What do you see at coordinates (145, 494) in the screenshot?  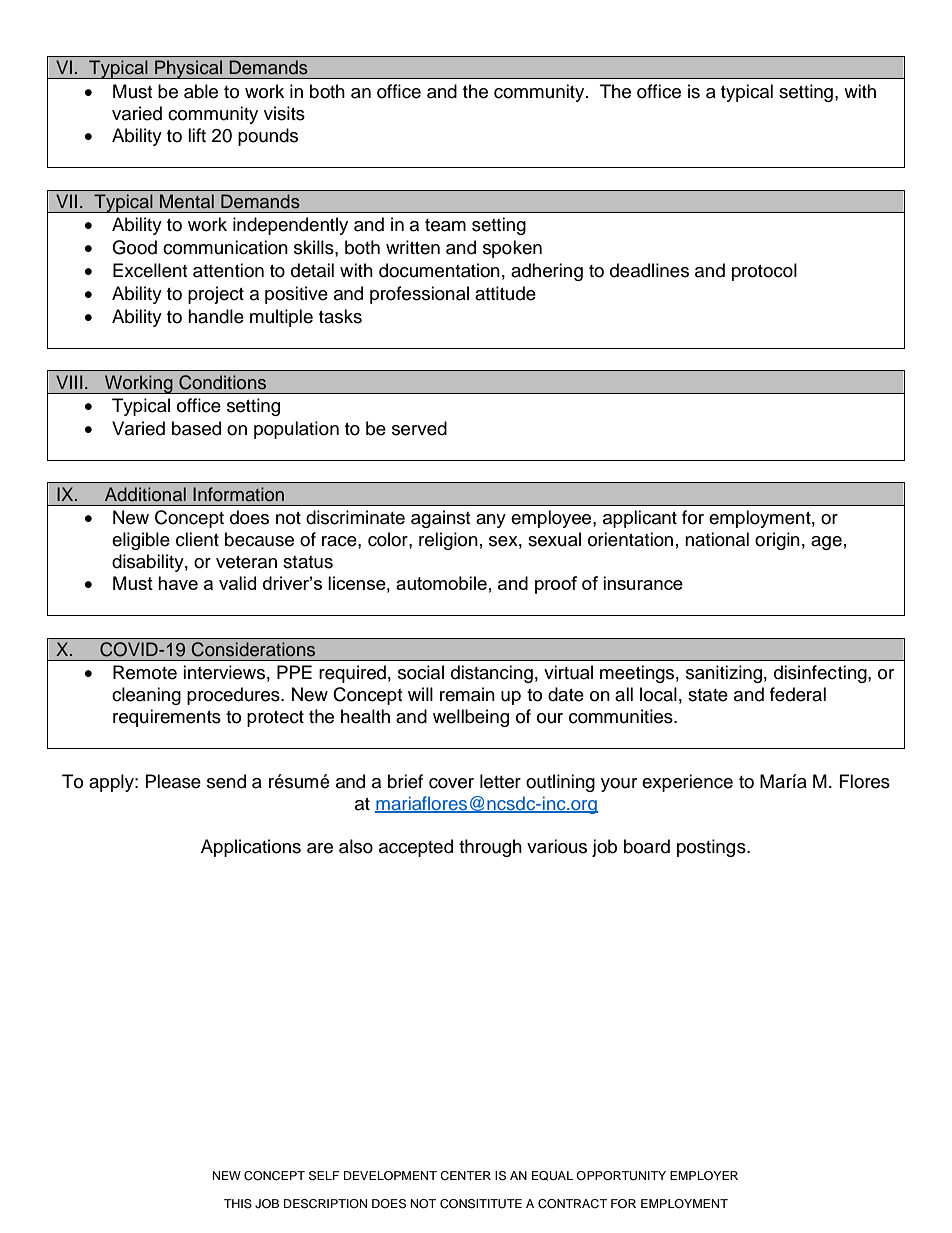 I see `Additional` at bounding box center [145, 494].
